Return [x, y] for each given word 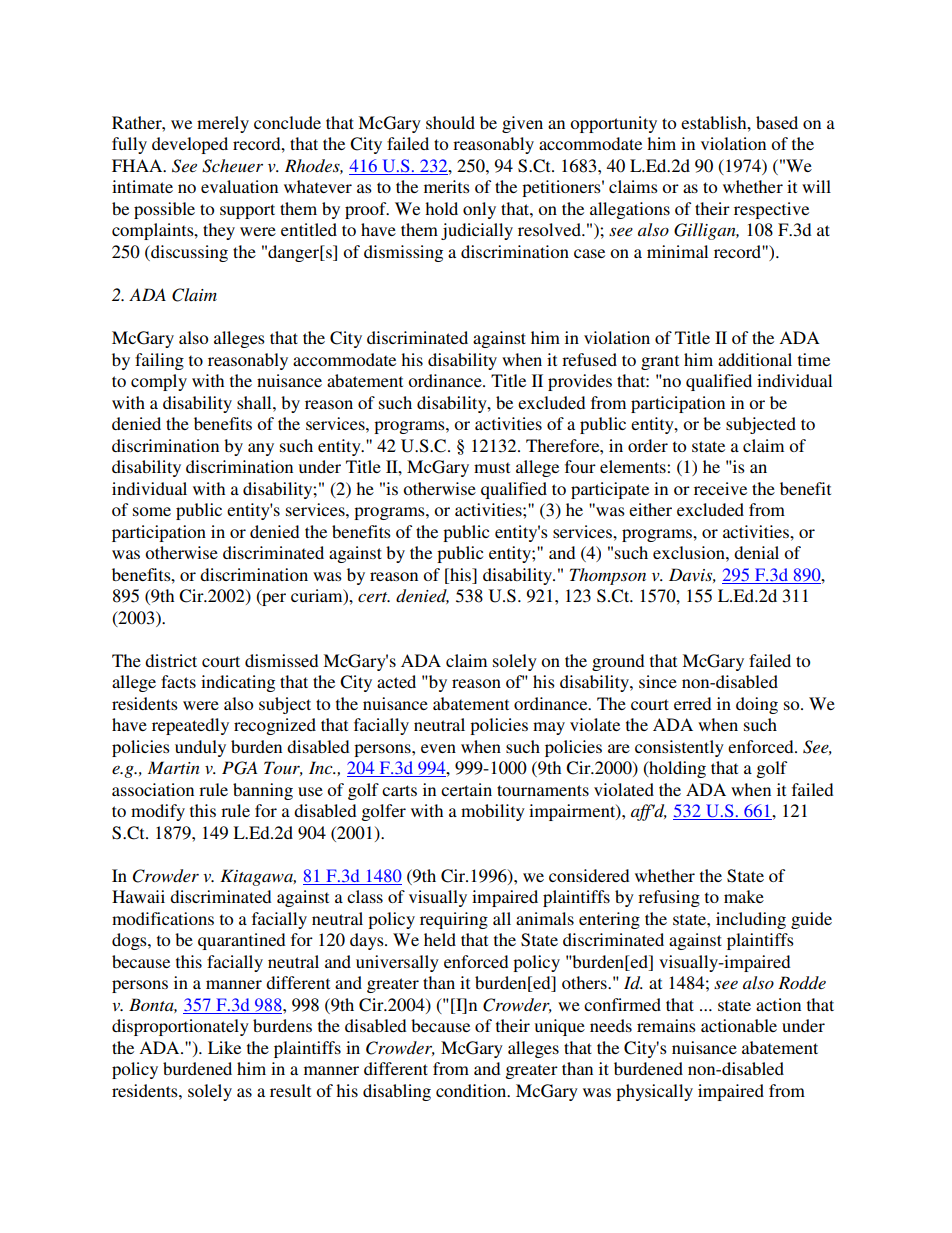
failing [159, 361]
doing [757, 705]
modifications [163, 918]
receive [720, 488]
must [492, 467]
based [777, 122]
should [450, 122]
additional [755, 359]
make [744, 896]
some [152, 511]
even [438, 748]
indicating [238, 683]
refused [589, 359]
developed [190, 145]
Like [224, 1047]
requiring [454, 920]
